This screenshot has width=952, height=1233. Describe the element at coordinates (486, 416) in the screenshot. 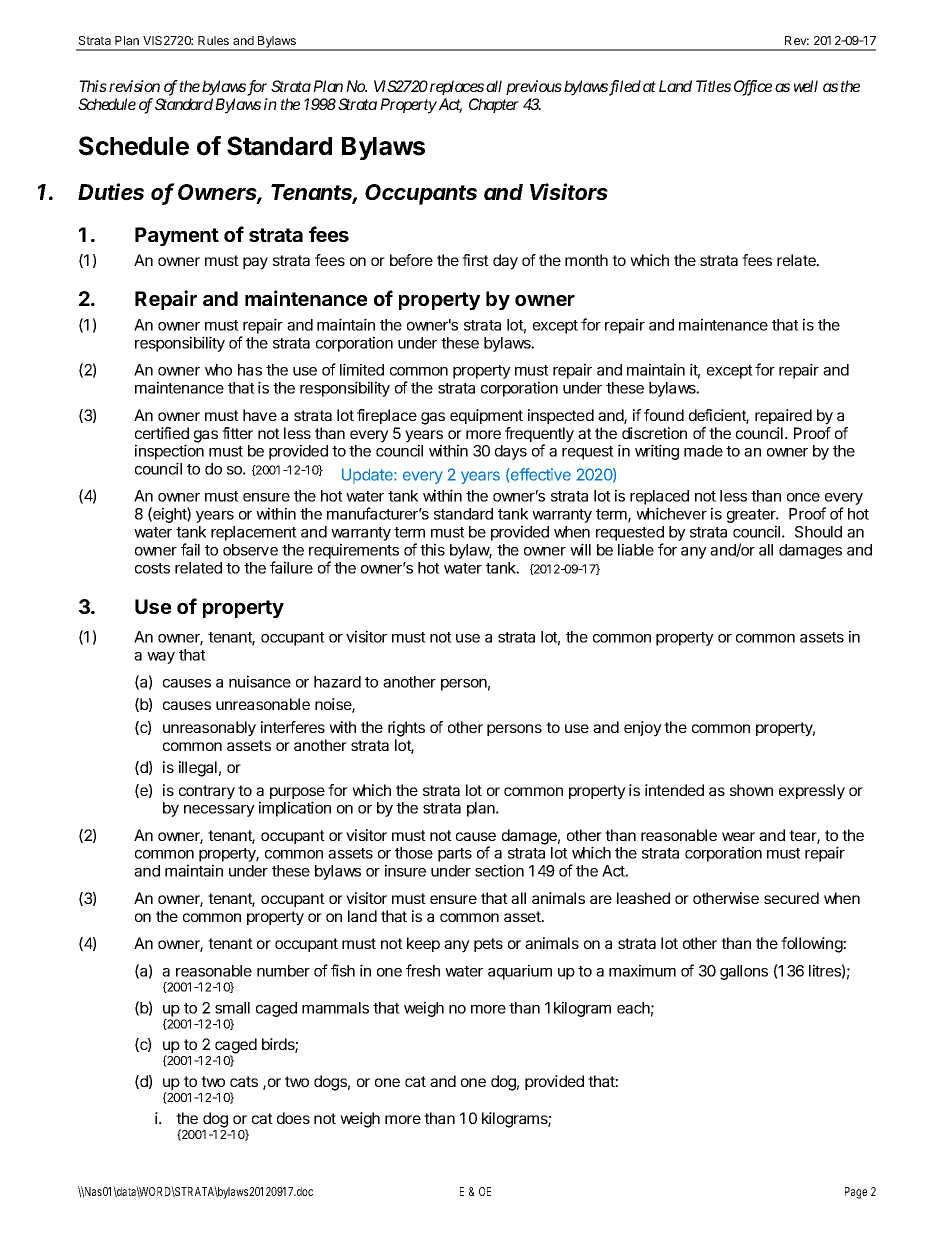

I see `equipment` at that location.
